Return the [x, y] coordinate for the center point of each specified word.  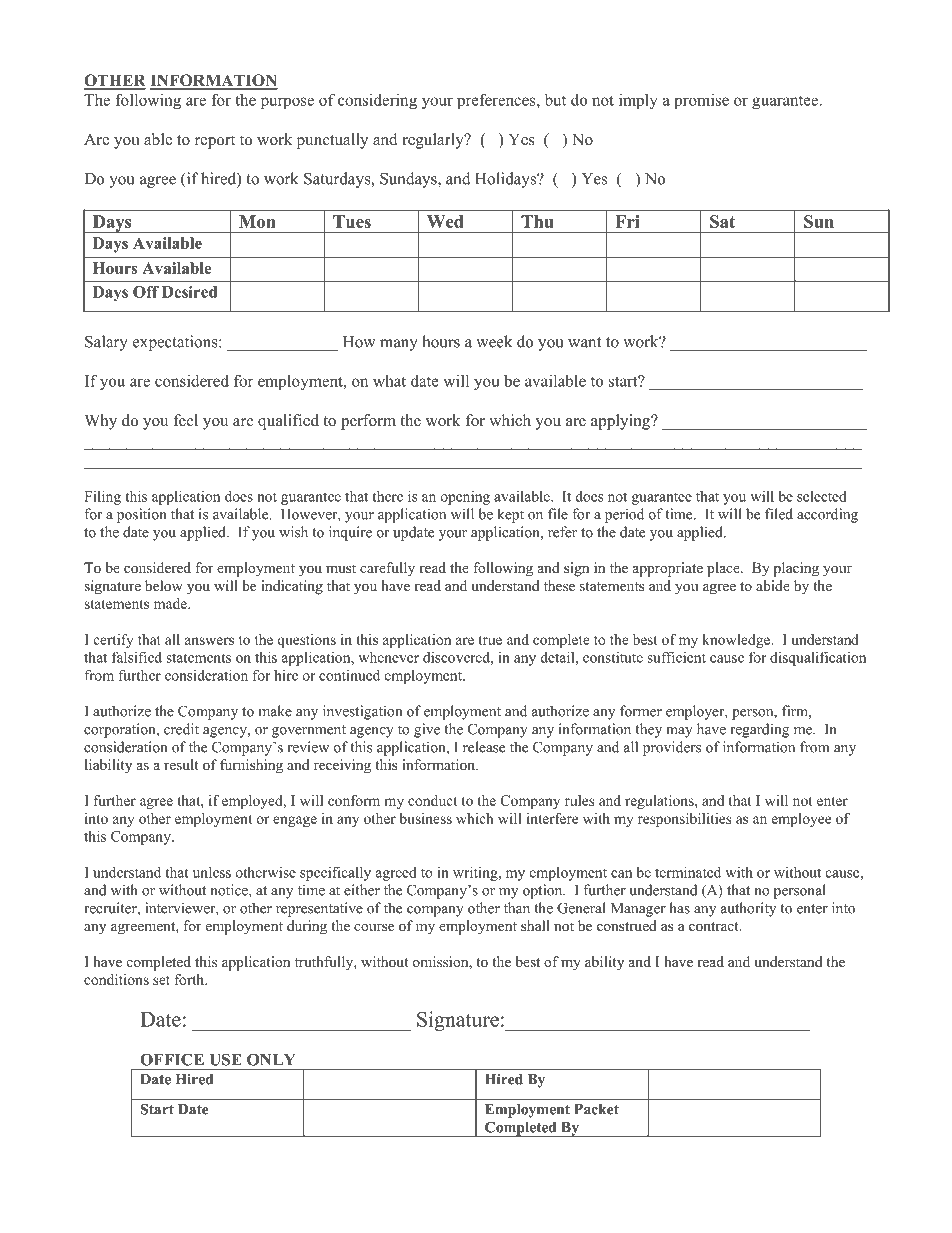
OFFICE [172, 1059]
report [215, 142]
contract [715, 926]
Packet [596, 1109]
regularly [434, 141]
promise [701, 101]
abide [773, 585]
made [171, 603]
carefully [387, 569]
